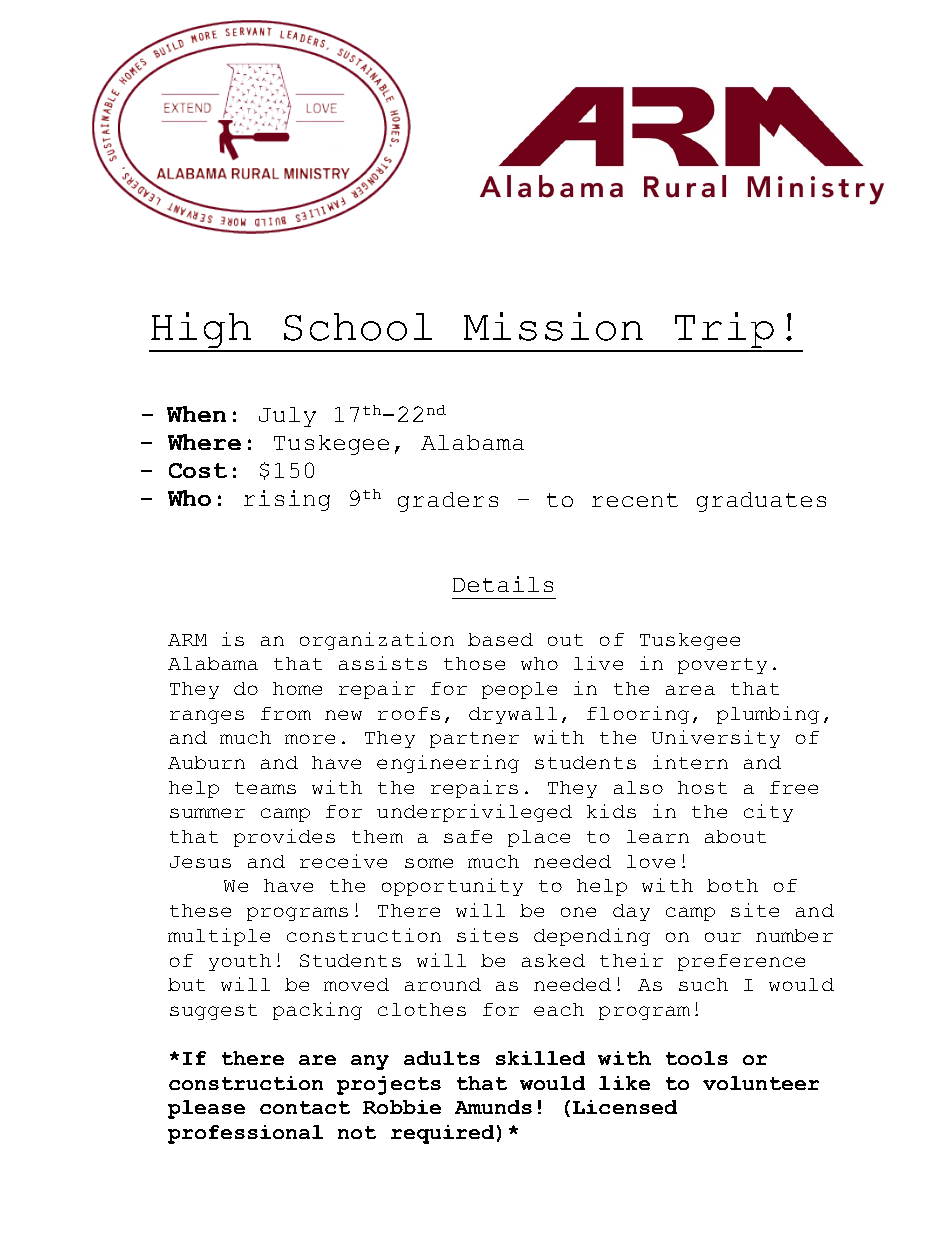 The width and height of the screenshot is (952, 1233). What do you see at coordinates (725, 331) in the screenshot?
I see `Trip` at bounding box center [725, 331].
